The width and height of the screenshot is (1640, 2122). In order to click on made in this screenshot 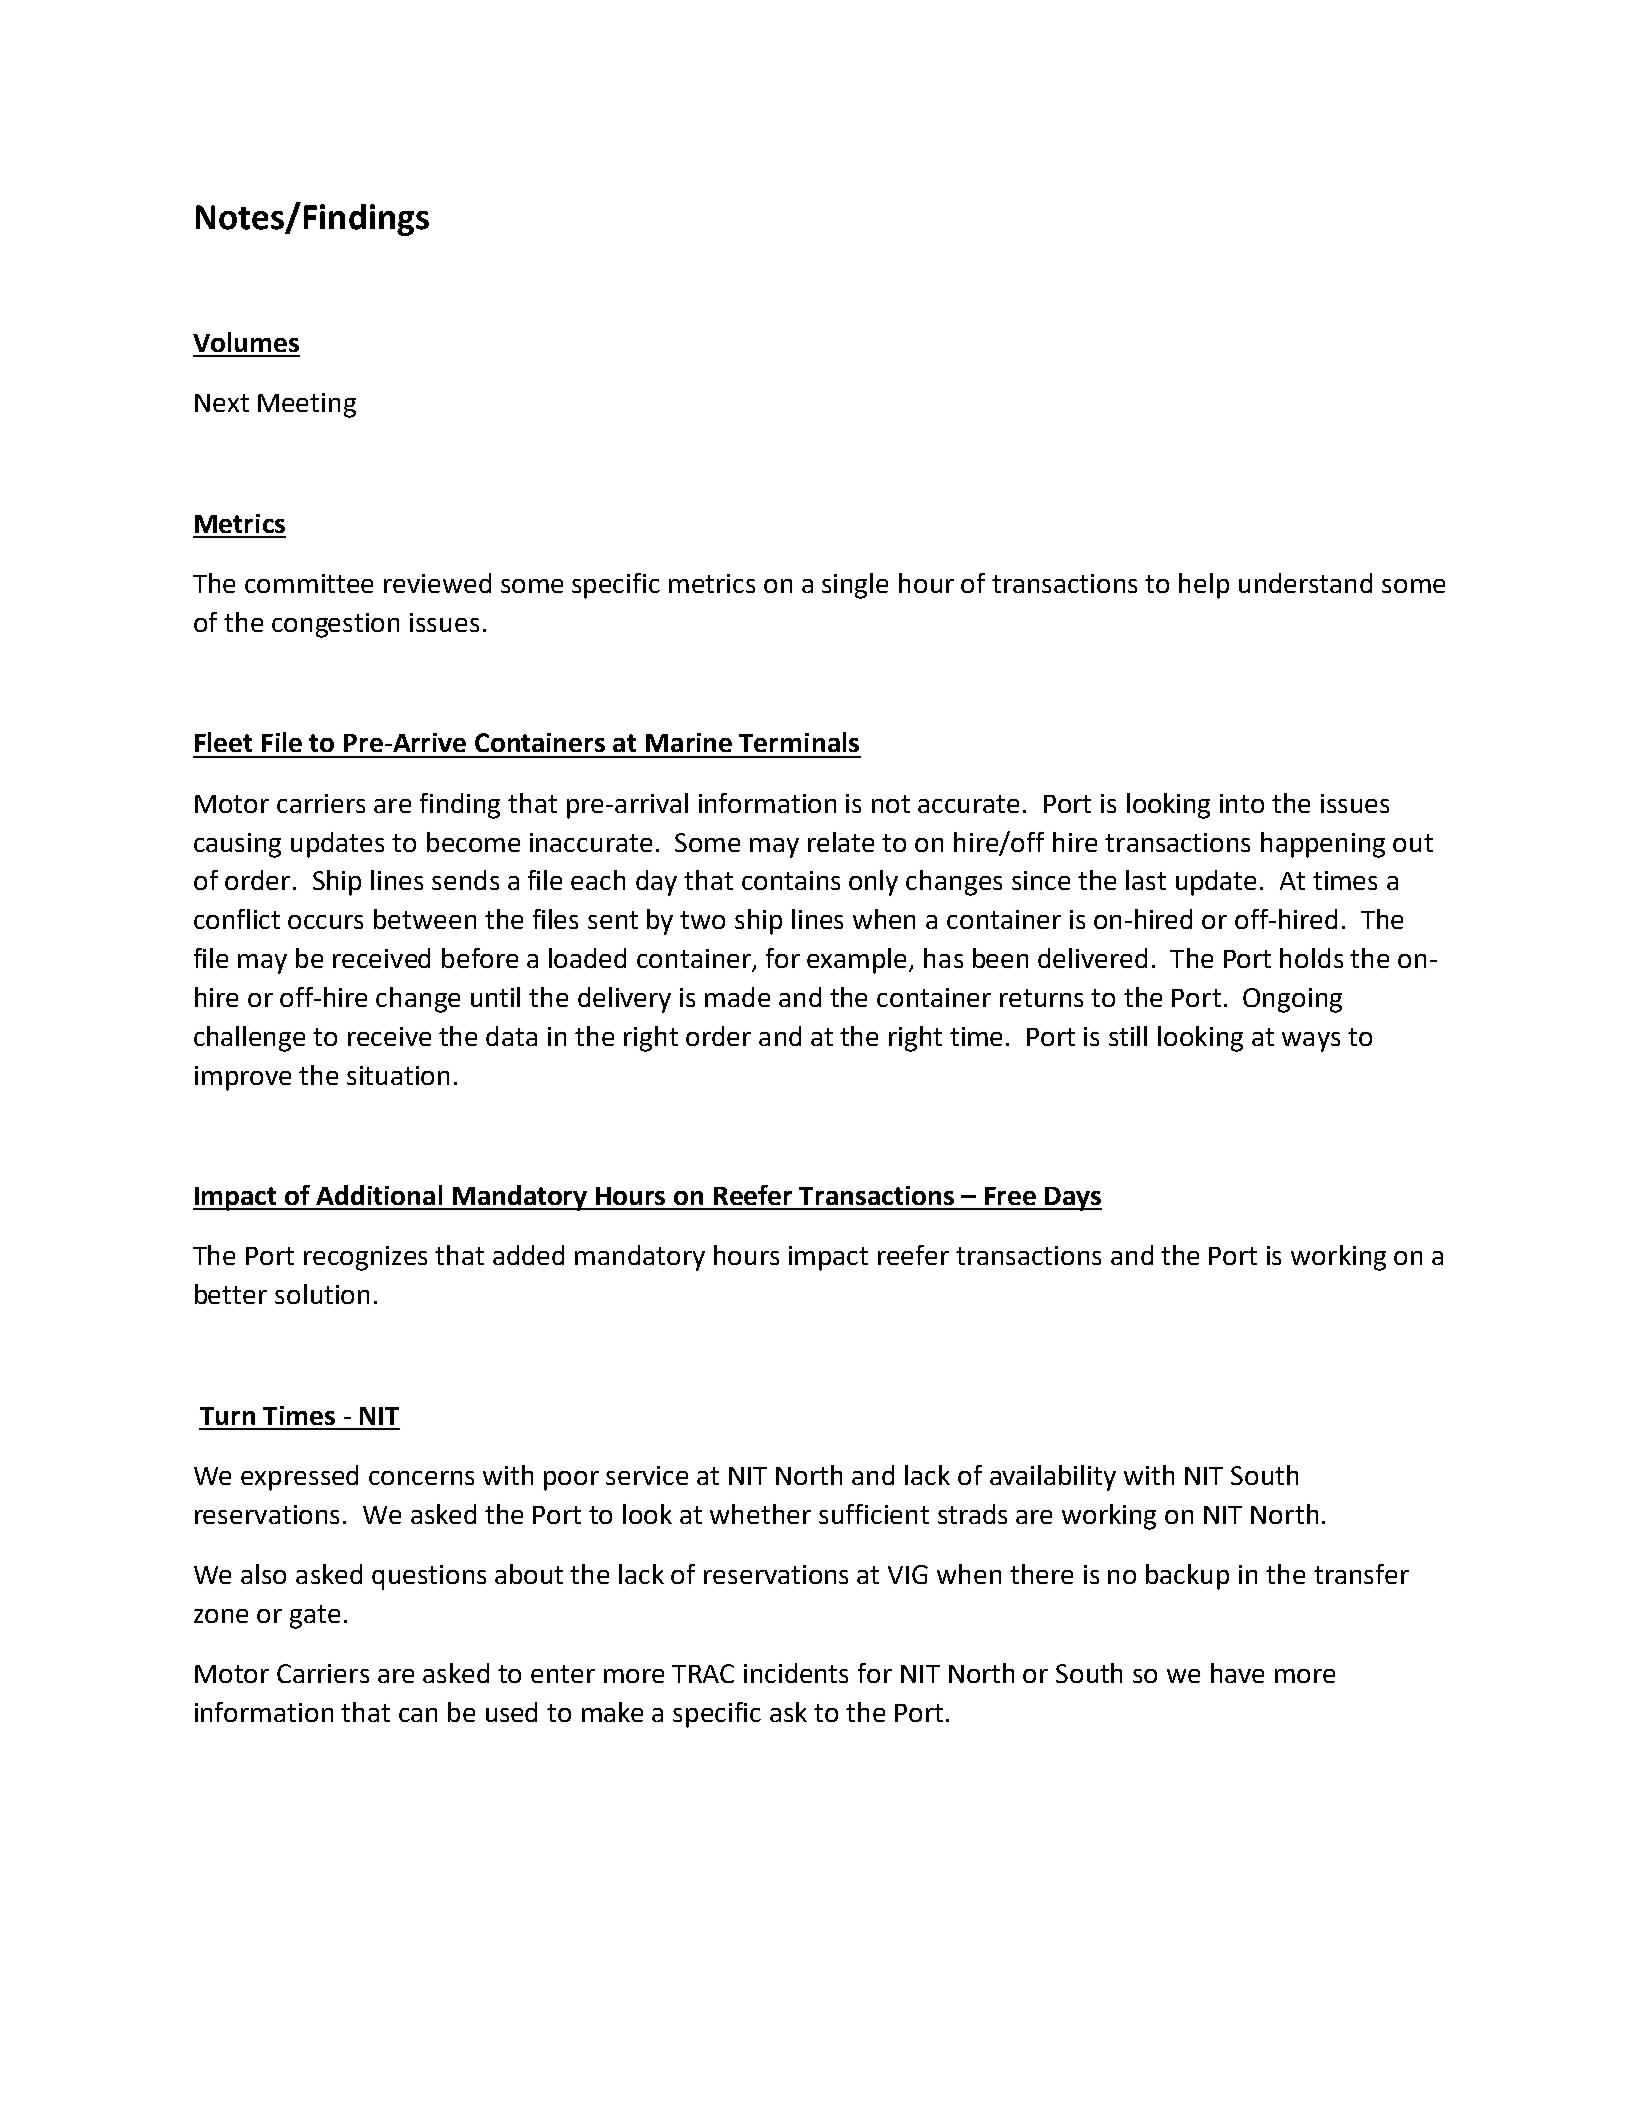, I will do `click(737, 997)`.
